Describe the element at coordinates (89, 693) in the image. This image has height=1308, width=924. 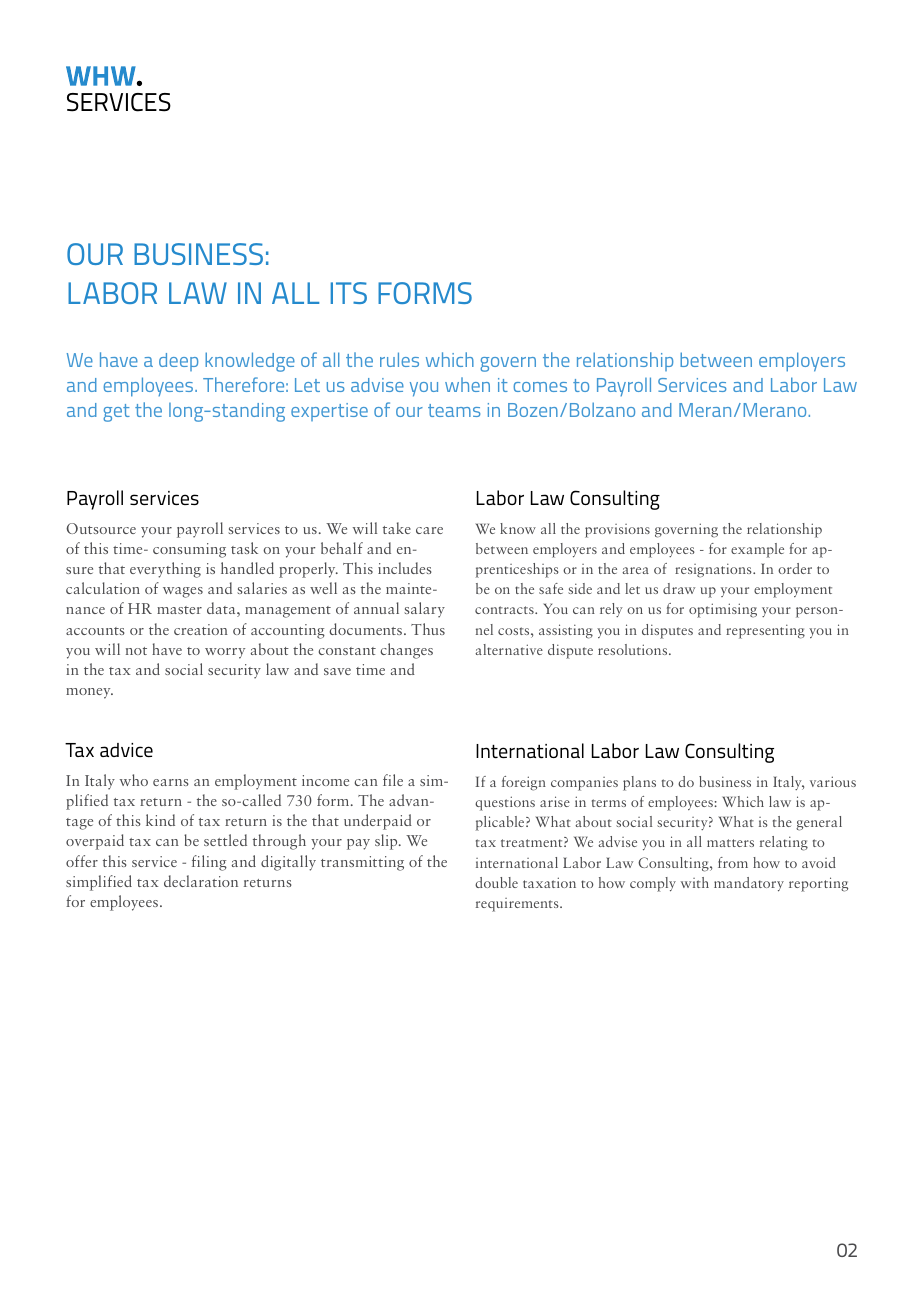
I see `money` at that location.
